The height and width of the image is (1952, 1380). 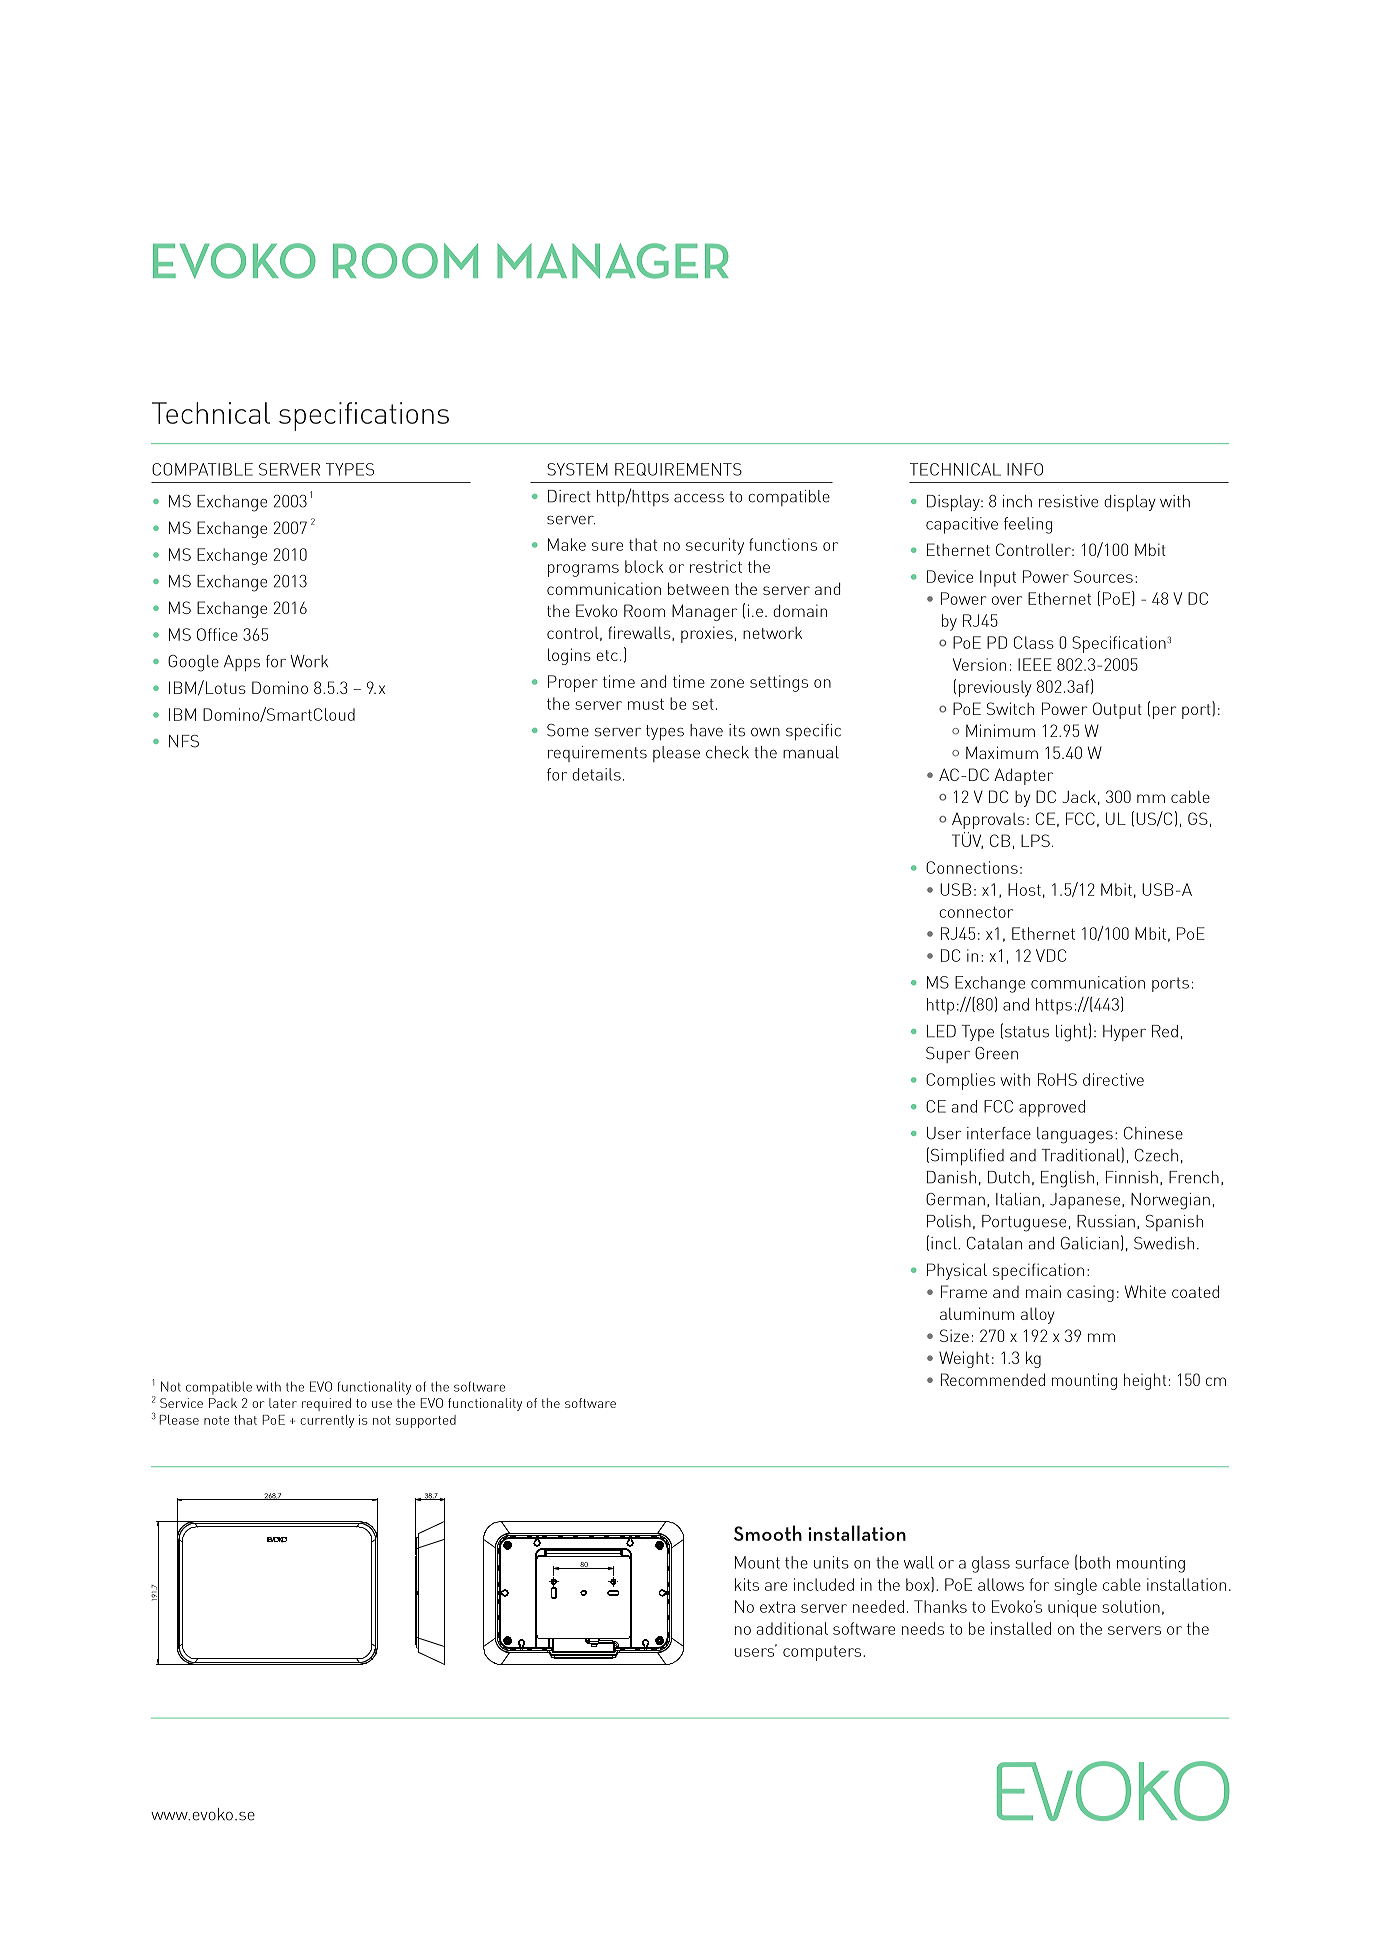 What do you see at coordinates (1071, 1033) in the image?
I see `light` at bounding box center [1071, 1033].
